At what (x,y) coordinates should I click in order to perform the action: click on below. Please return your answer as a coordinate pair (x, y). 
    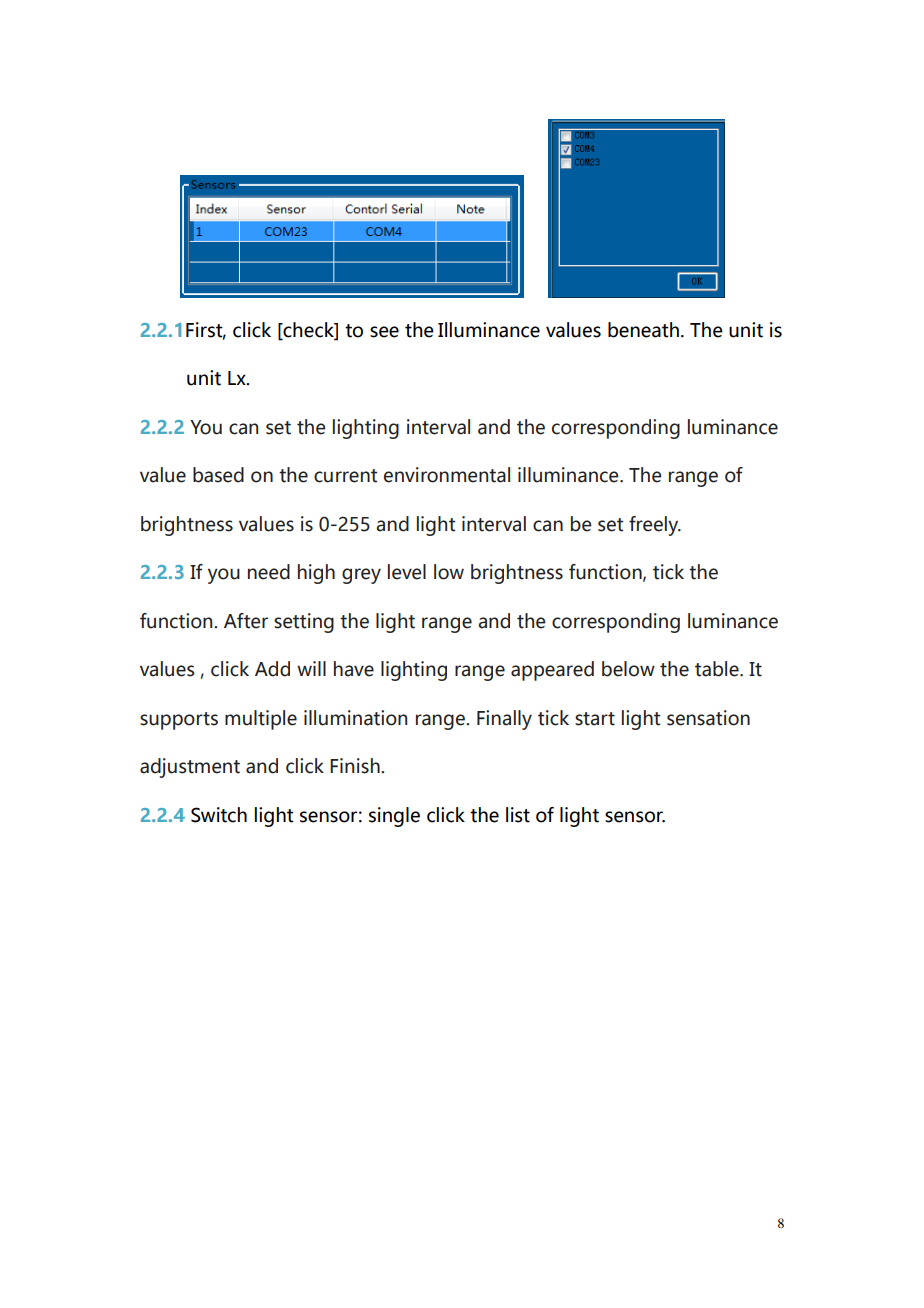
    Looking at the image, I should click on (628, 669).
